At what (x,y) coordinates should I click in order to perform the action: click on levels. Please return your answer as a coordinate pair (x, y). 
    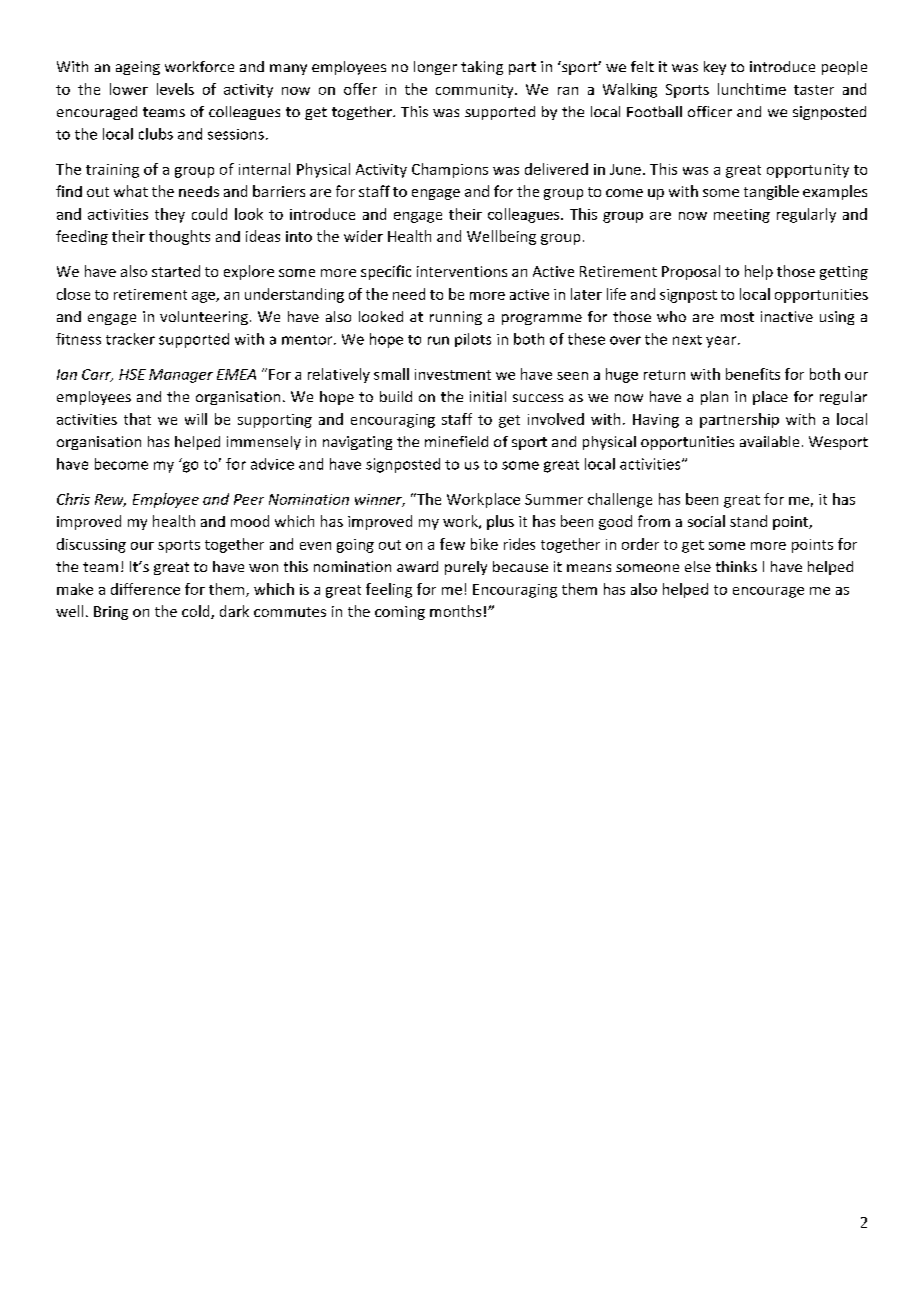
    Looking at the image, I should click on (175, 89).
